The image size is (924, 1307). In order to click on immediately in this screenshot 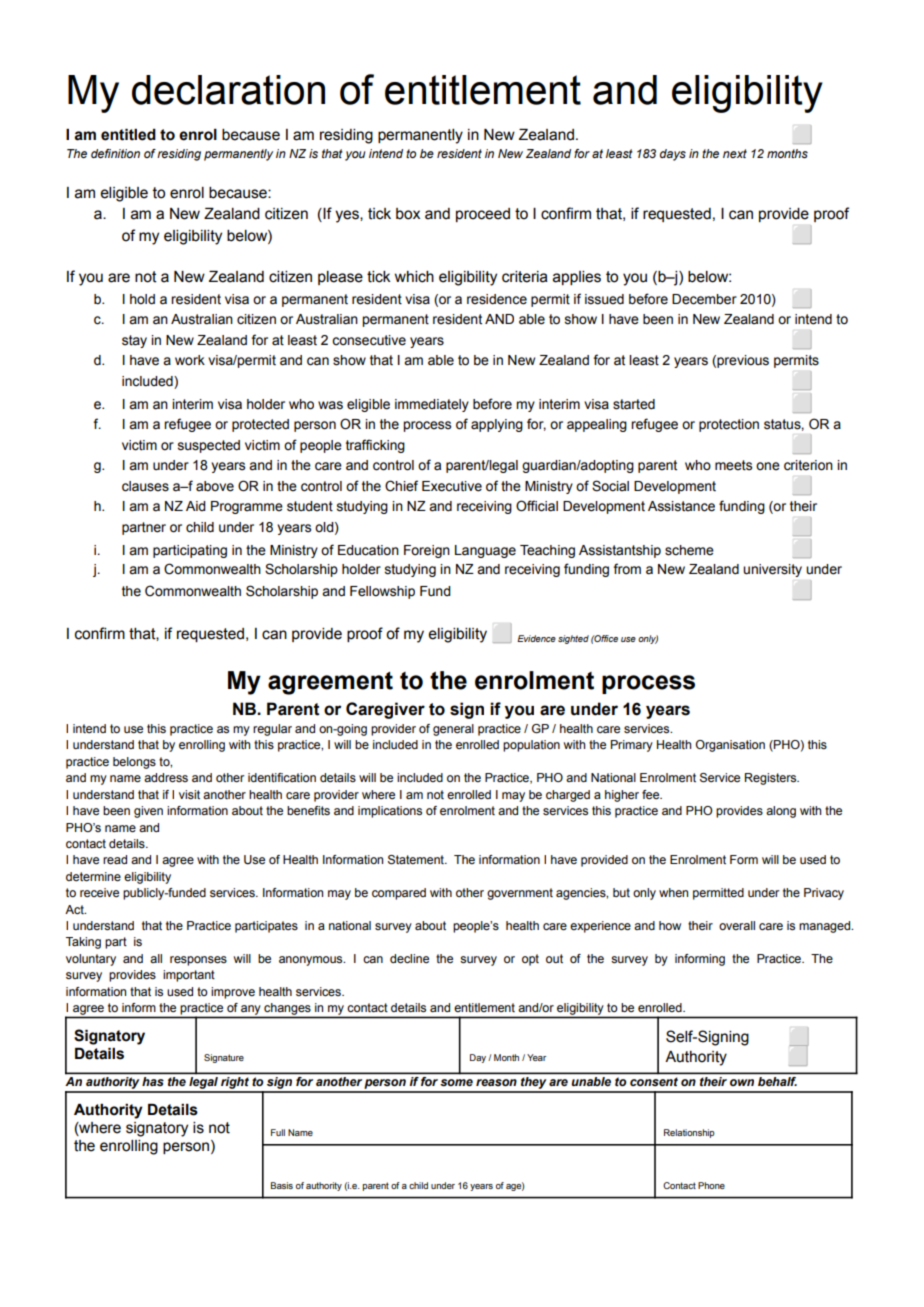, I will do `click(432, 405)`.
